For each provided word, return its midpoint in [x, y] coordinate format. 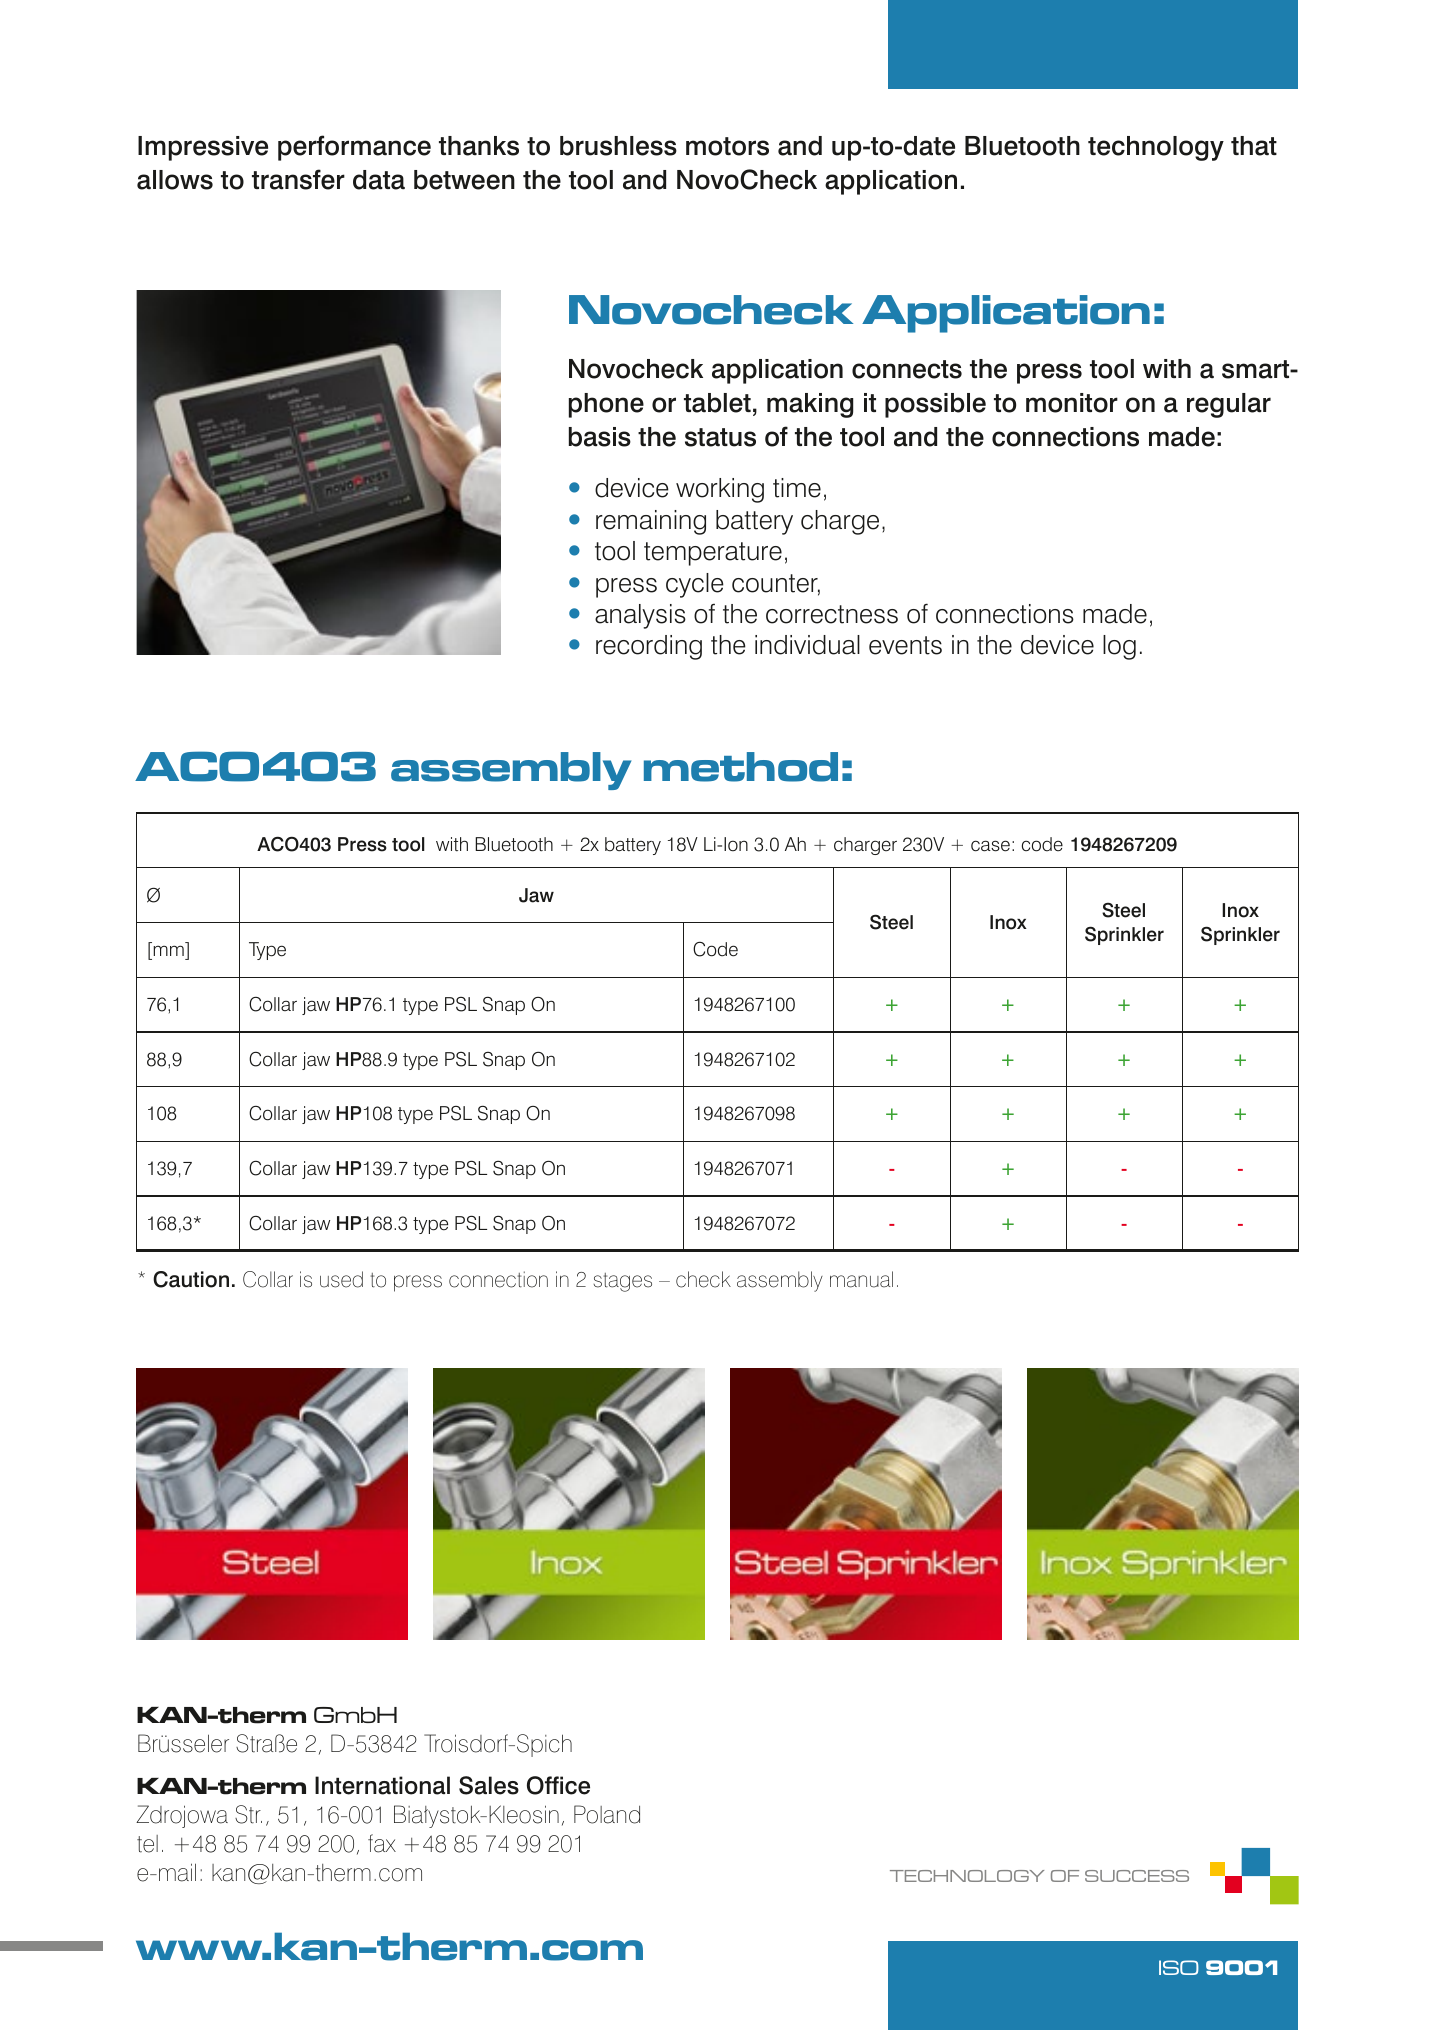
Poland [607, 1814]
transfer [298, 179]
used [341, 1279]
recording [649, 647]
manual [861, 1279]
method [741, 767]
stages [622, 1282]
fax [382, 1843]
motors [727, 146]
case [990, 846]
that [1254, 146]
